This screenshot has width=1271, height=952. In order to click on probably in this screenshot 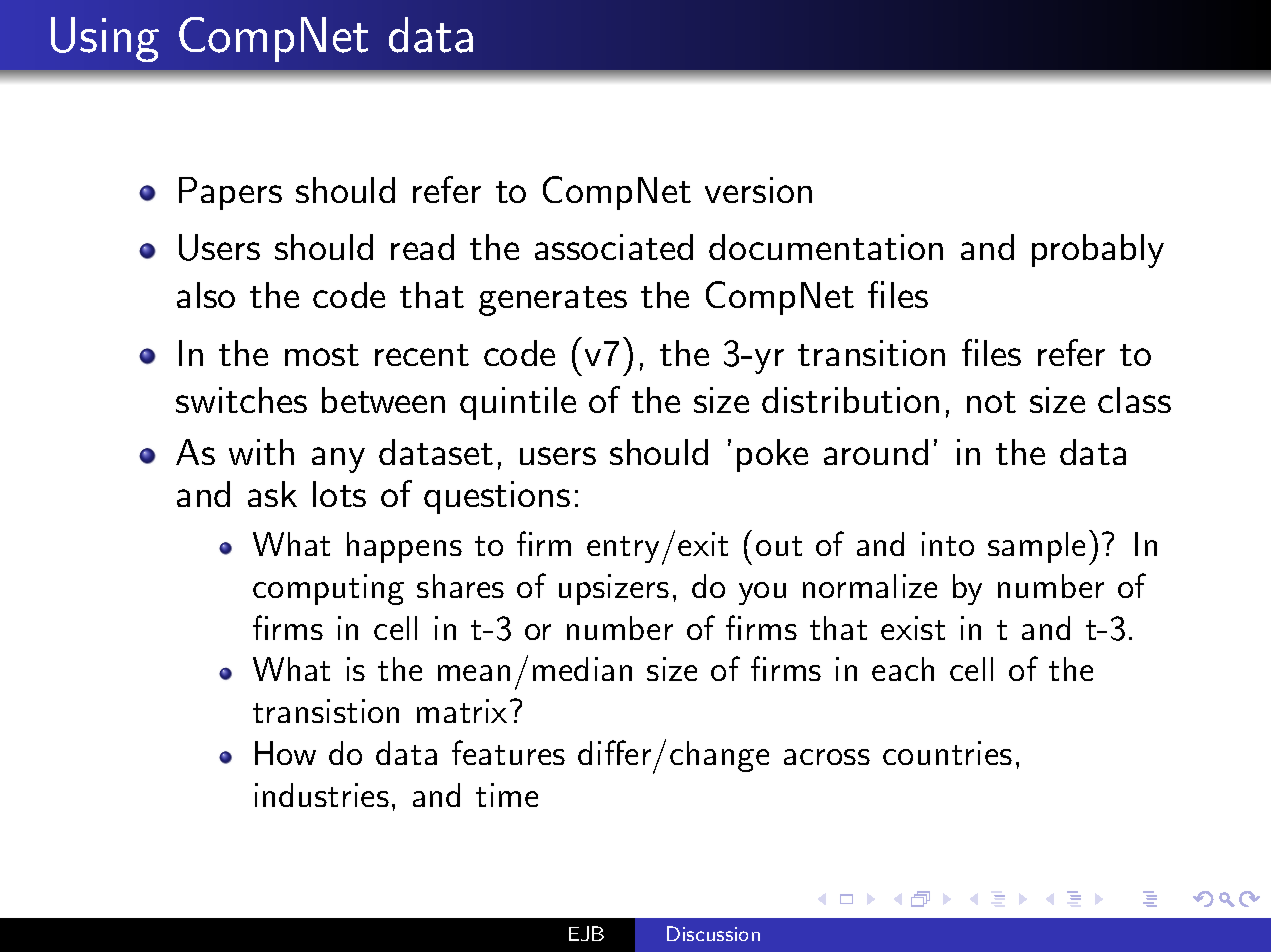, I will do `click(1098, 251)`.
